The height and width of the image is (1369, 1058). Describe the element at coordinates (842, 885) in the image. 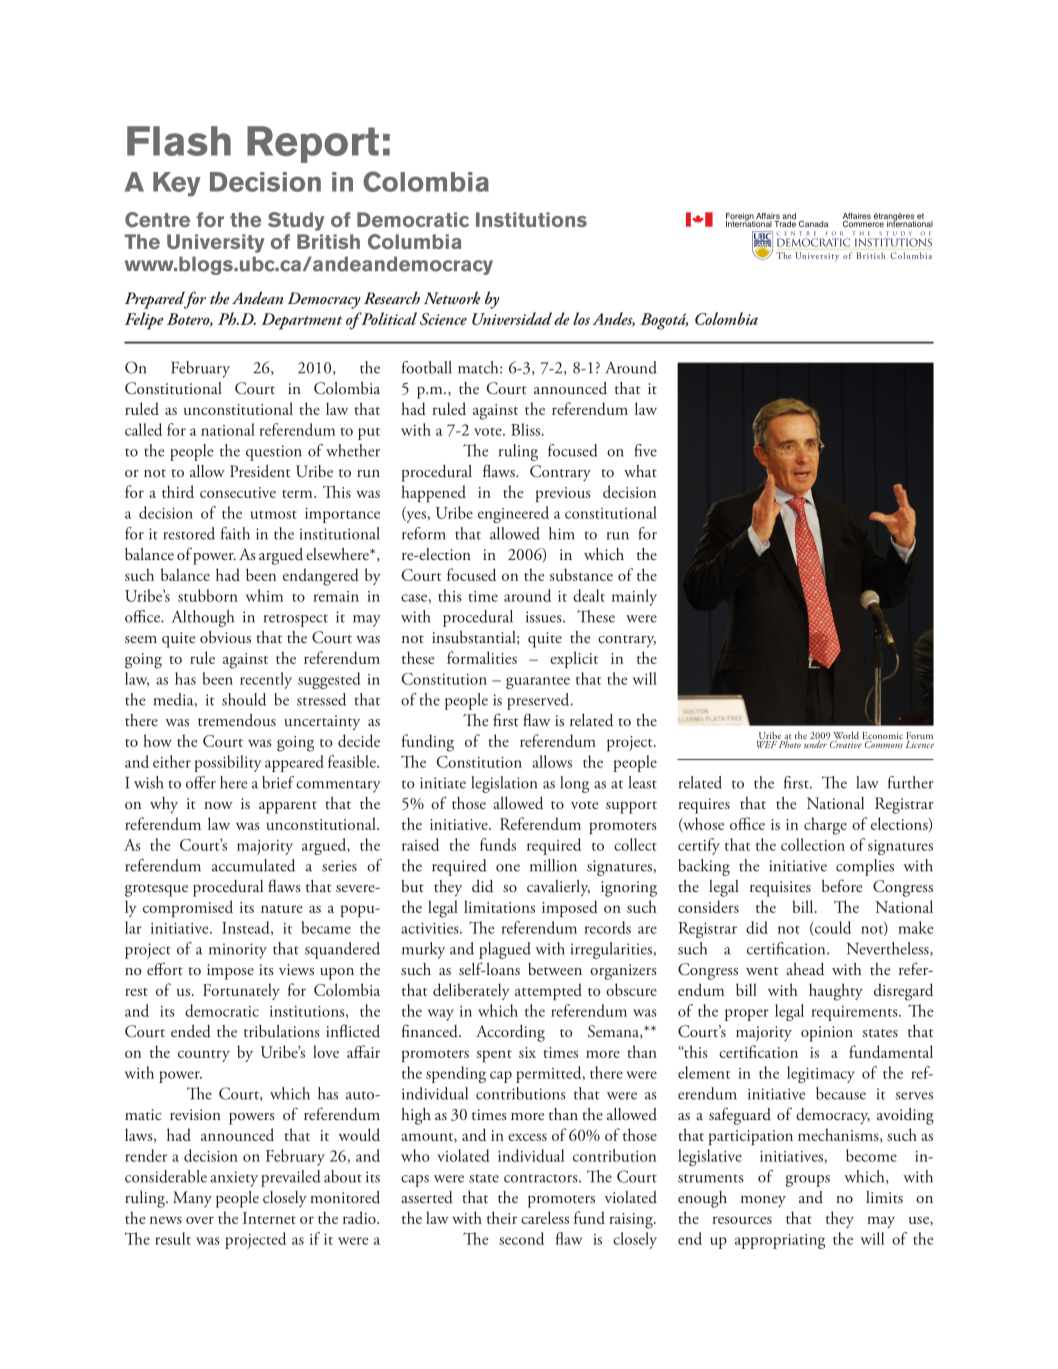

I see `before` at that location.
